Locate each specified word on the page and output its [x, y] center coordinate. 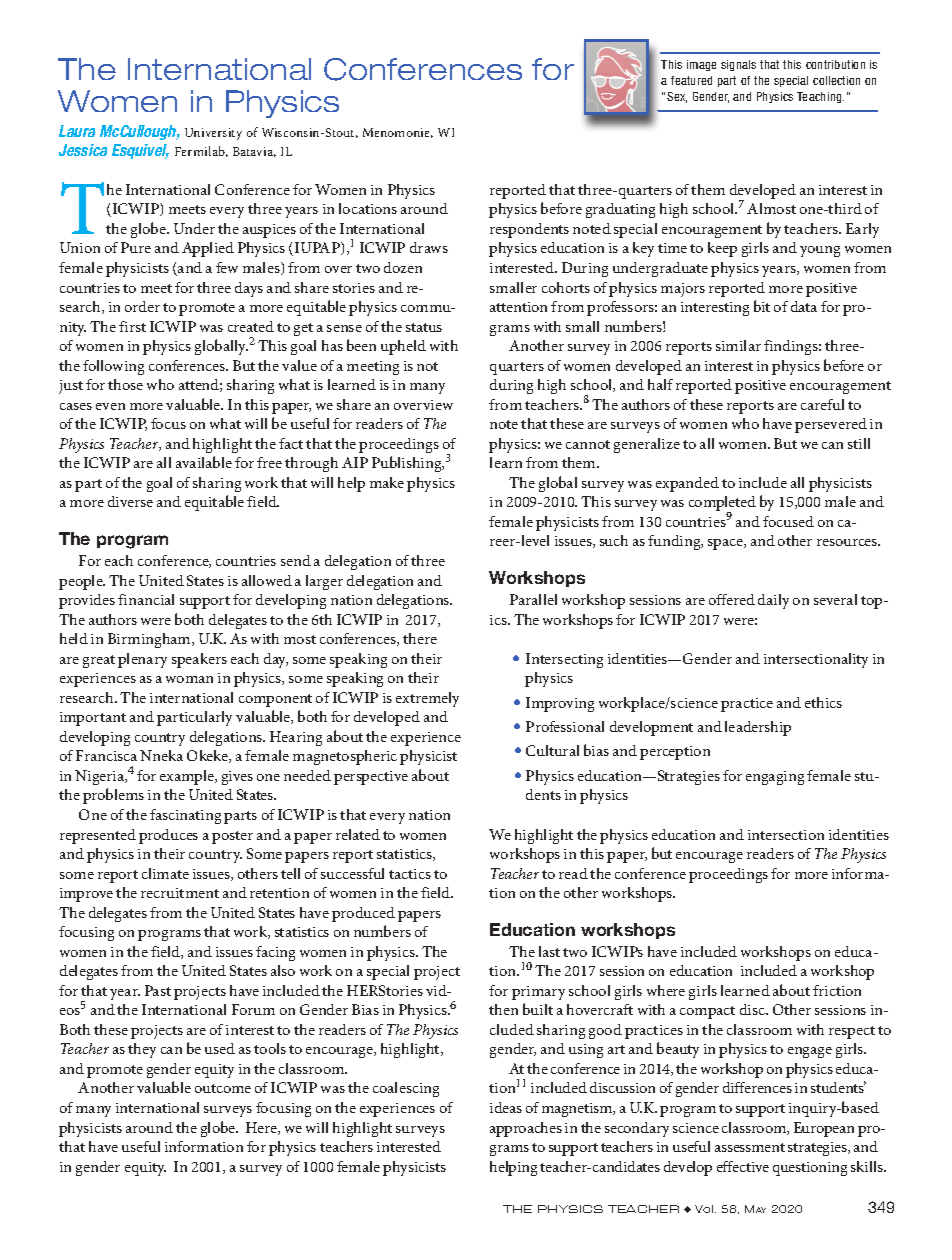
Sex [677, 97]
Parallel [533, 599]
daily [773, 601]
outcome [223, 1088]
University [213, 134]
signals [738, 65]
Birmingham [150, 640]
